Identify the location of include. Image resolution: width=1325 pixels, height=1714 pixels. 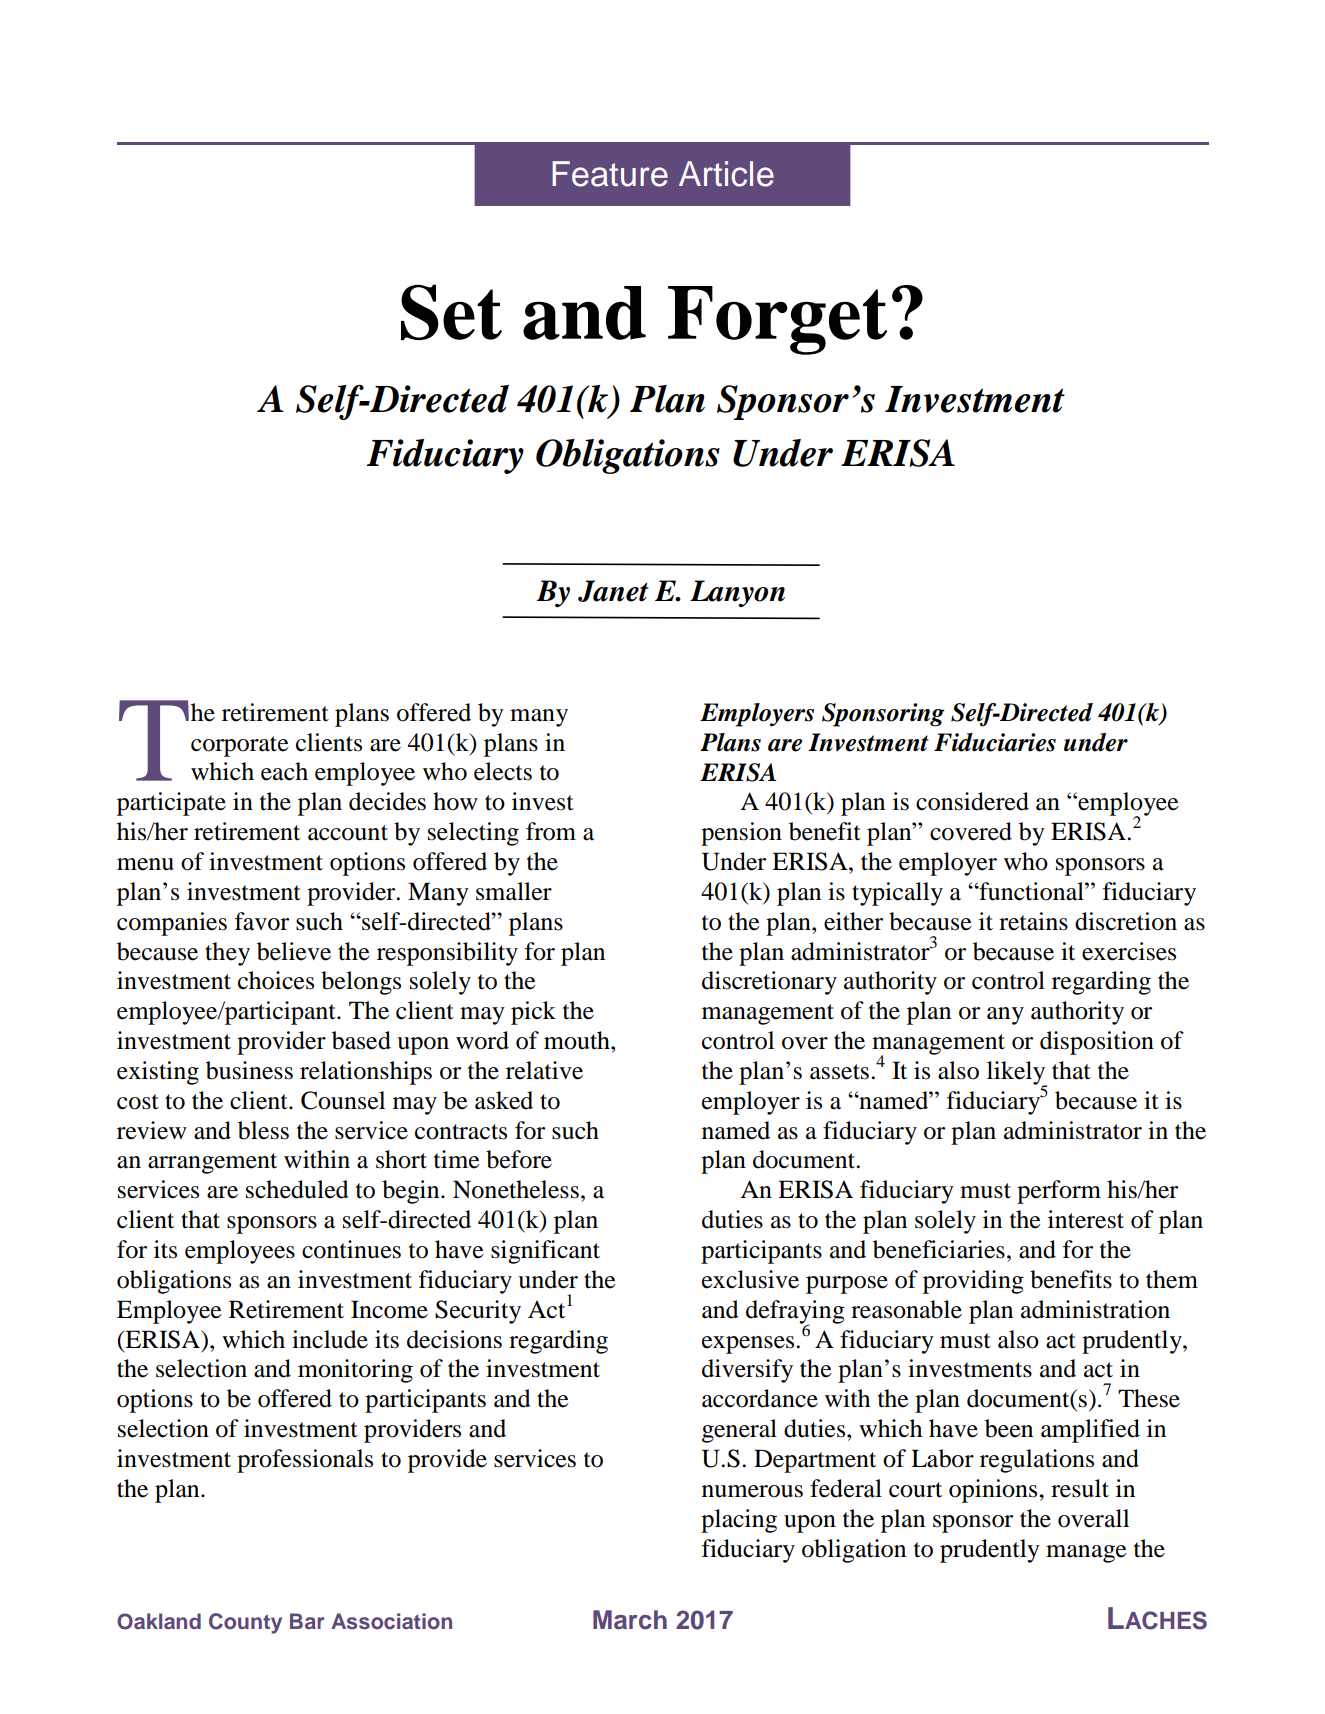
(330, 1339).
